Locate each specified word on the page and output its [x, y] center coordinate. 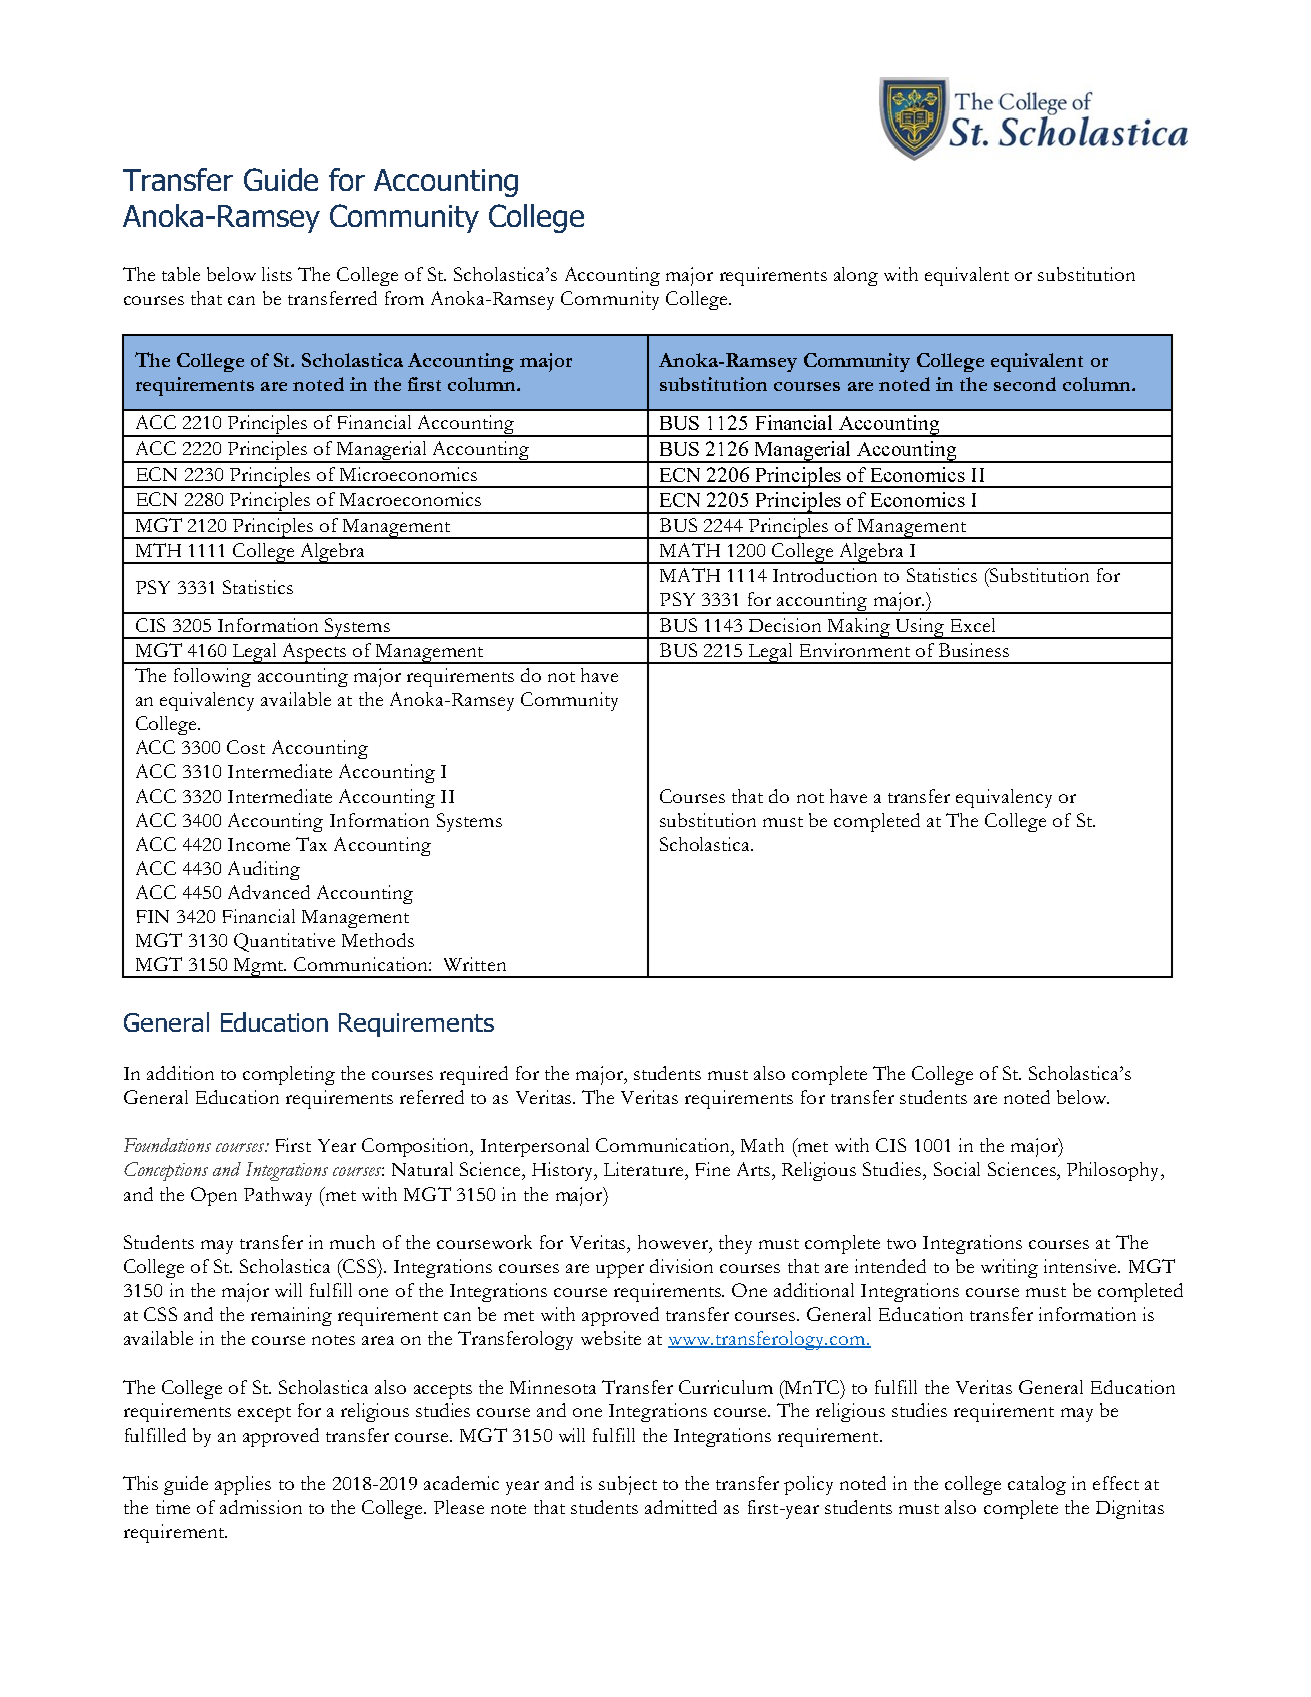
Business [974, 650]
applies [243, 1485]
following [212, 677]
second [1025, 384]
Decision [785, 625]
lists [277, 274]
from [404, 298]
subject [628, 1485]
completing [289, 1075]
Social [957, 1169]
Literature [645, 1169]
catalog [1037, 1485]
